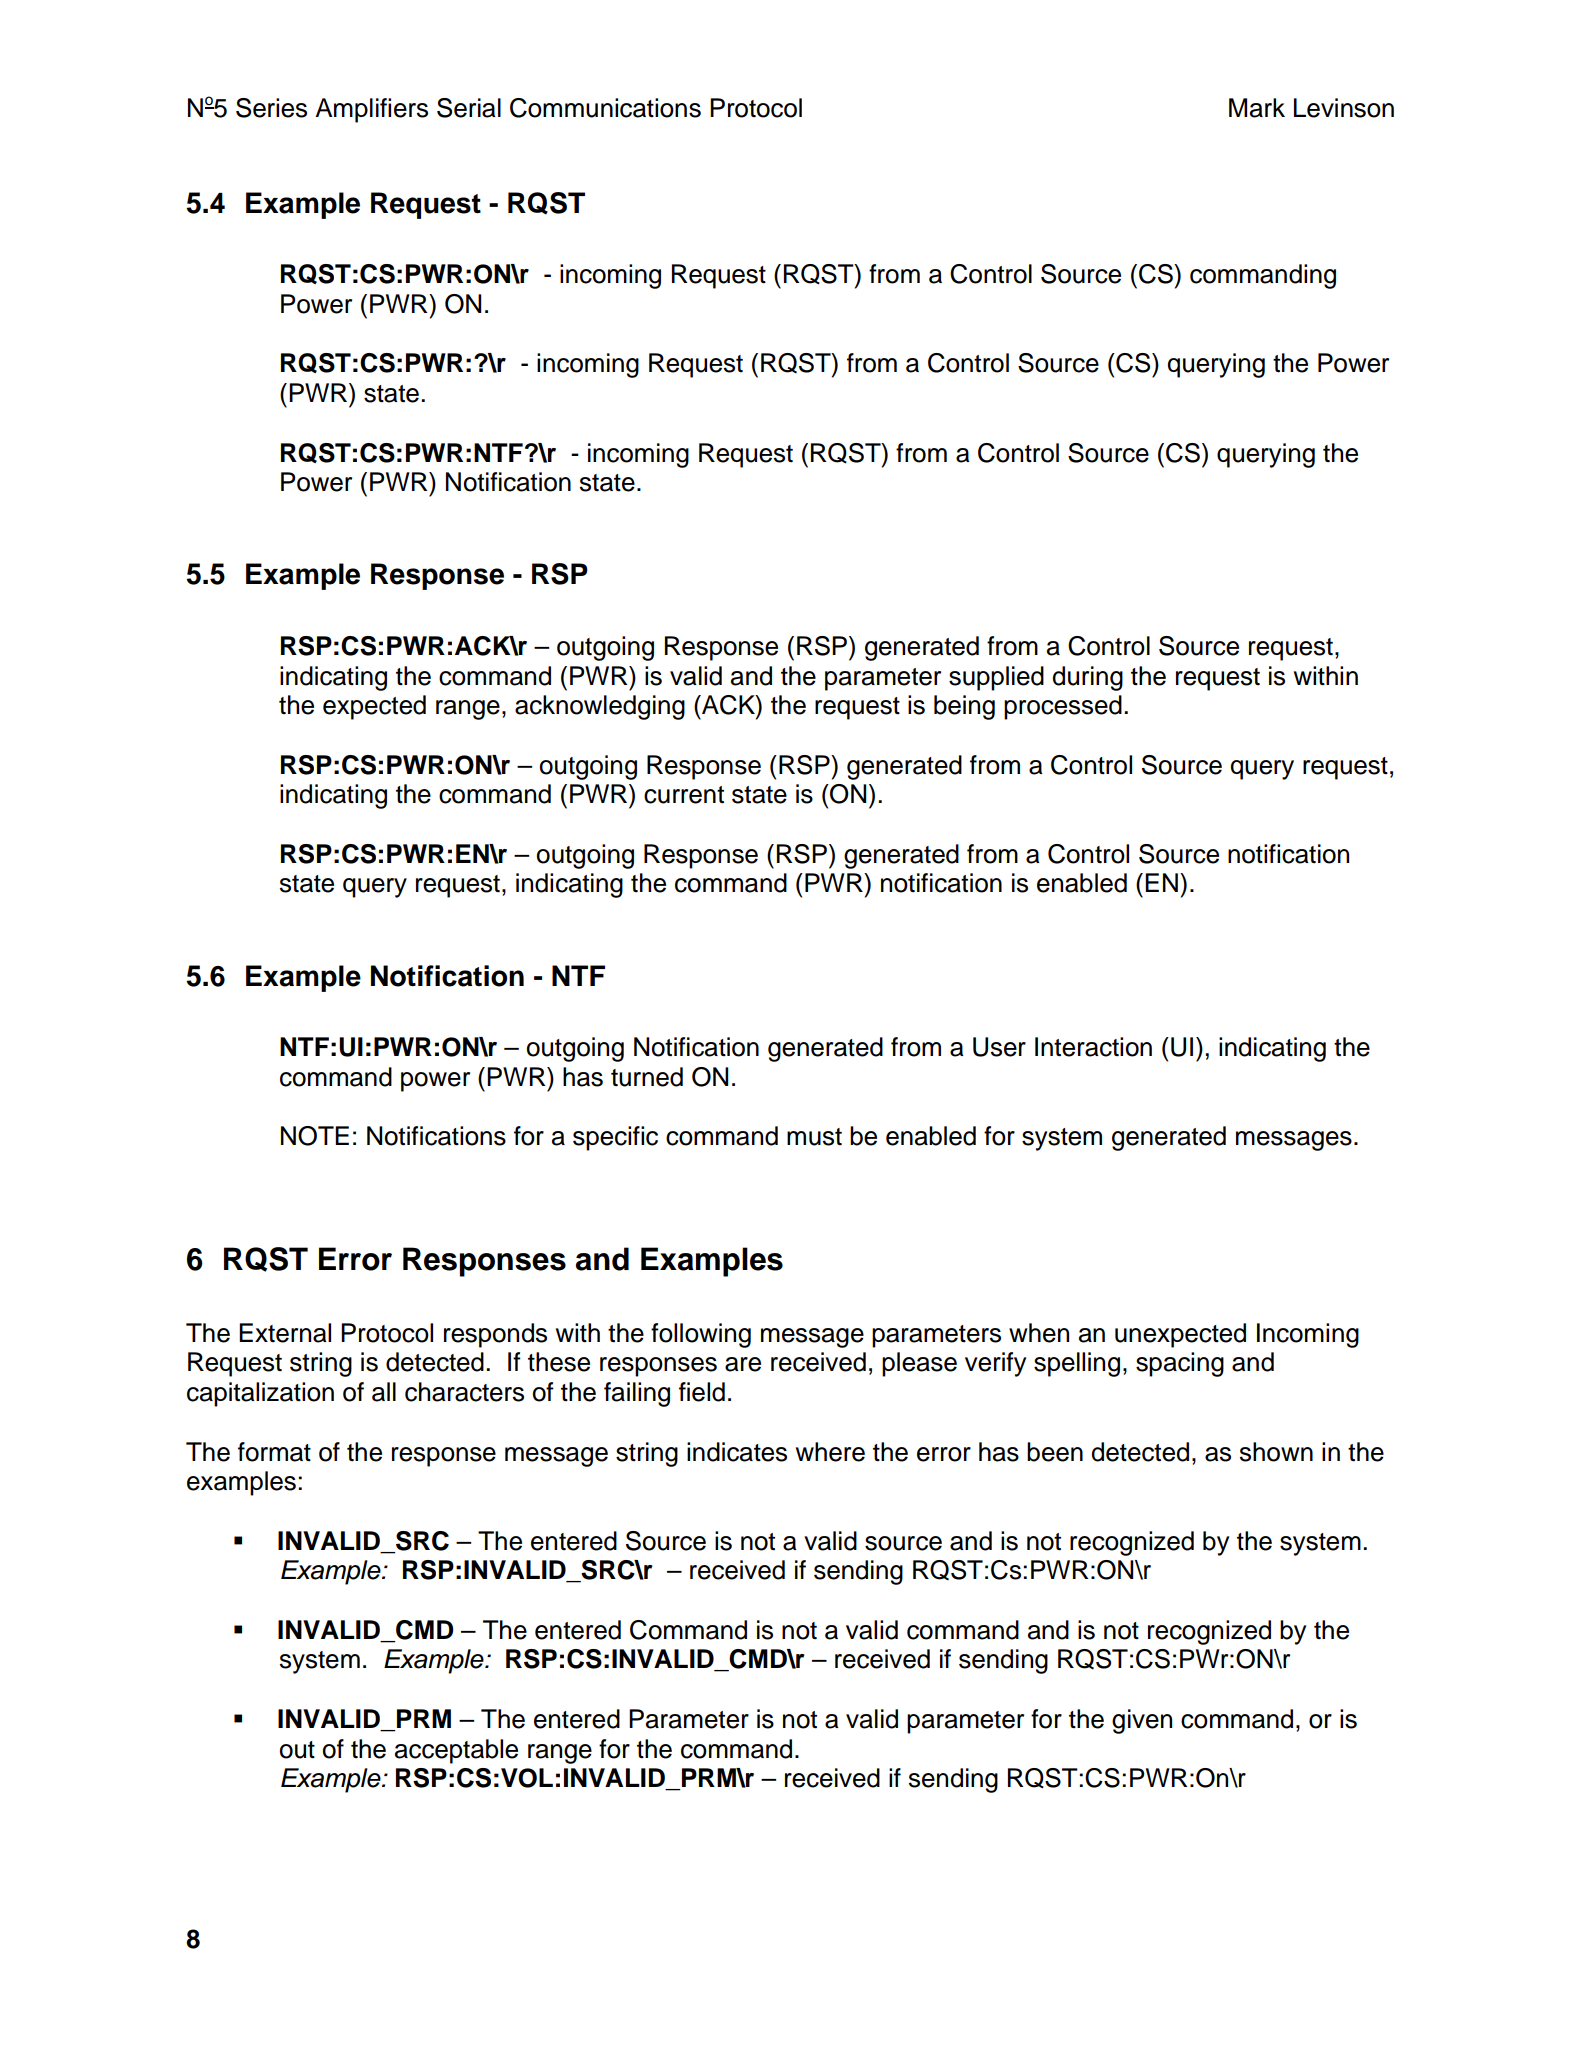 The image size is (1582, 2047). I want to click on Amplifiers, so click(371, 110).
